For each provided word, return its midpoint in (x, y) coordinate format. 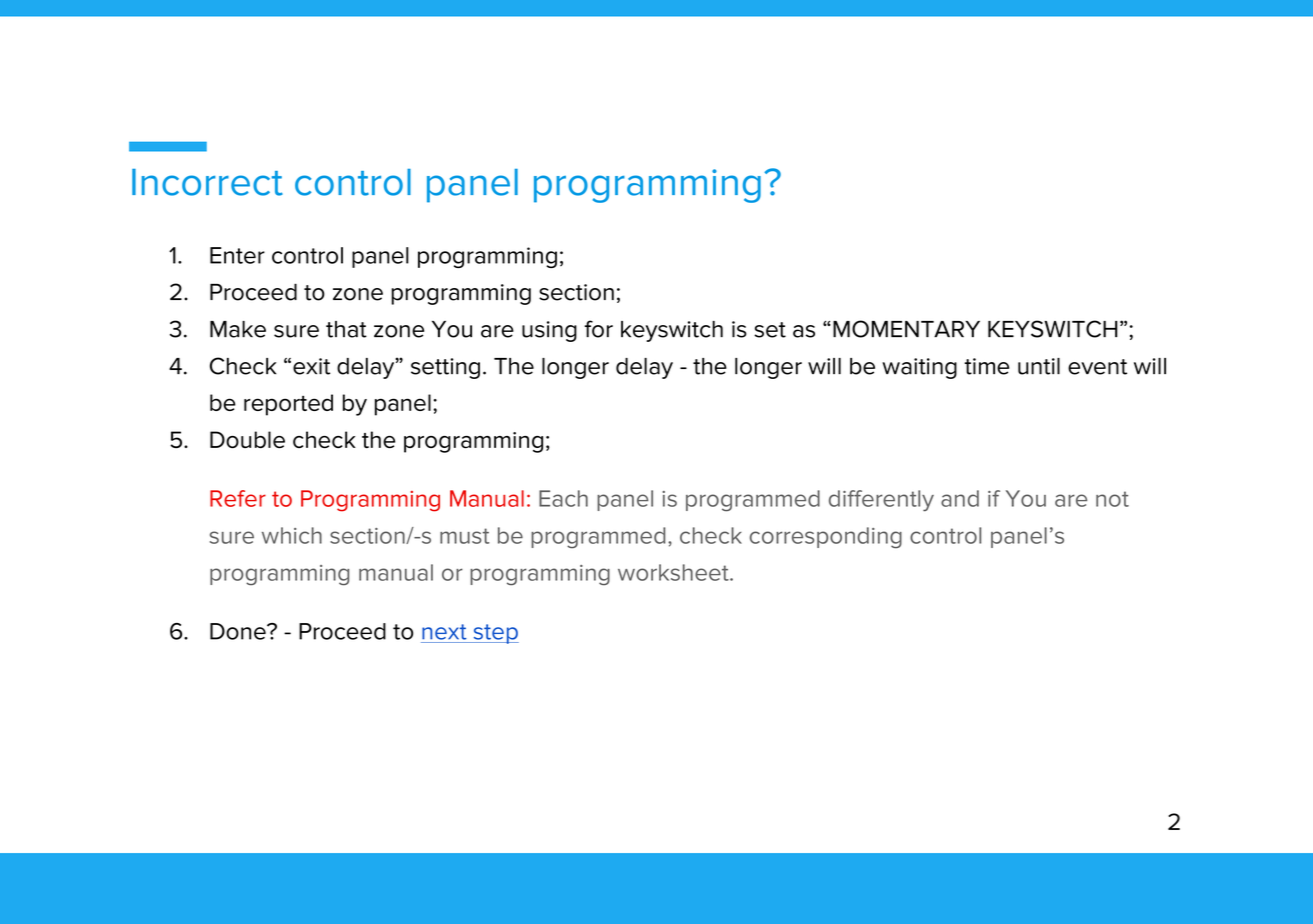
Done (239, 631)
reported (288, 405)
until (1039, 366)
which (292, 535)
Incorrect (207, 182)
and (960, 498)
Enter (237, 255)
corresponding (826, 538)
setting (445, 368)
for (598, 329)
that (346, 329)
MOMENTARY (906, 329)
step (495, 634)
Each (563, 498)
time (986, 366)
